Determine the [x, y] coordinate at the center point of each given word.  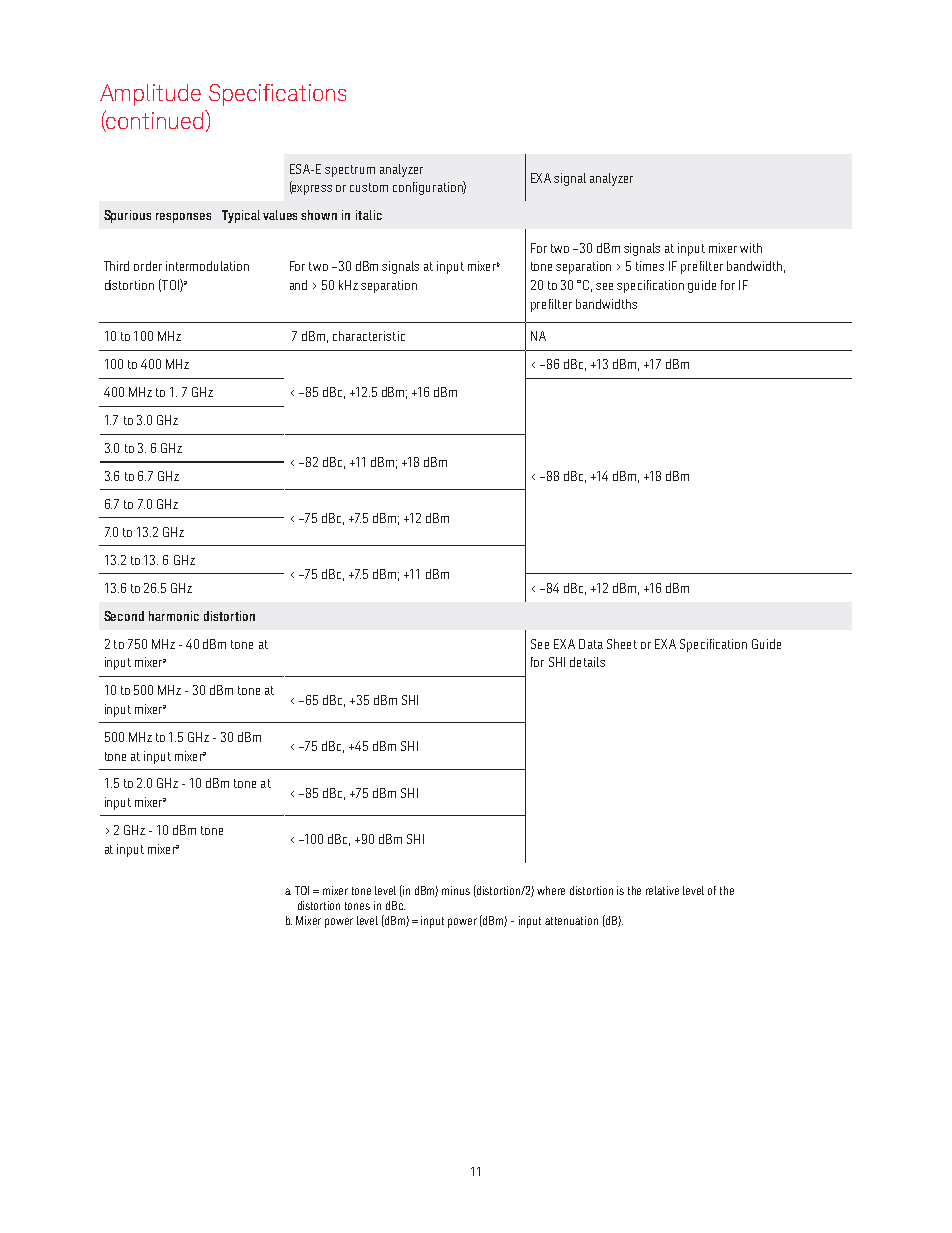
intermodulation [207, 266]
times [650, 266]
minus [456, 890]
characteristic [369, 336]
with [751, 248]
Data [591, 644]
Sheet [622, 644]
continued [153, 121]
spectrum [350, 171]
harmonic [174, 616]
